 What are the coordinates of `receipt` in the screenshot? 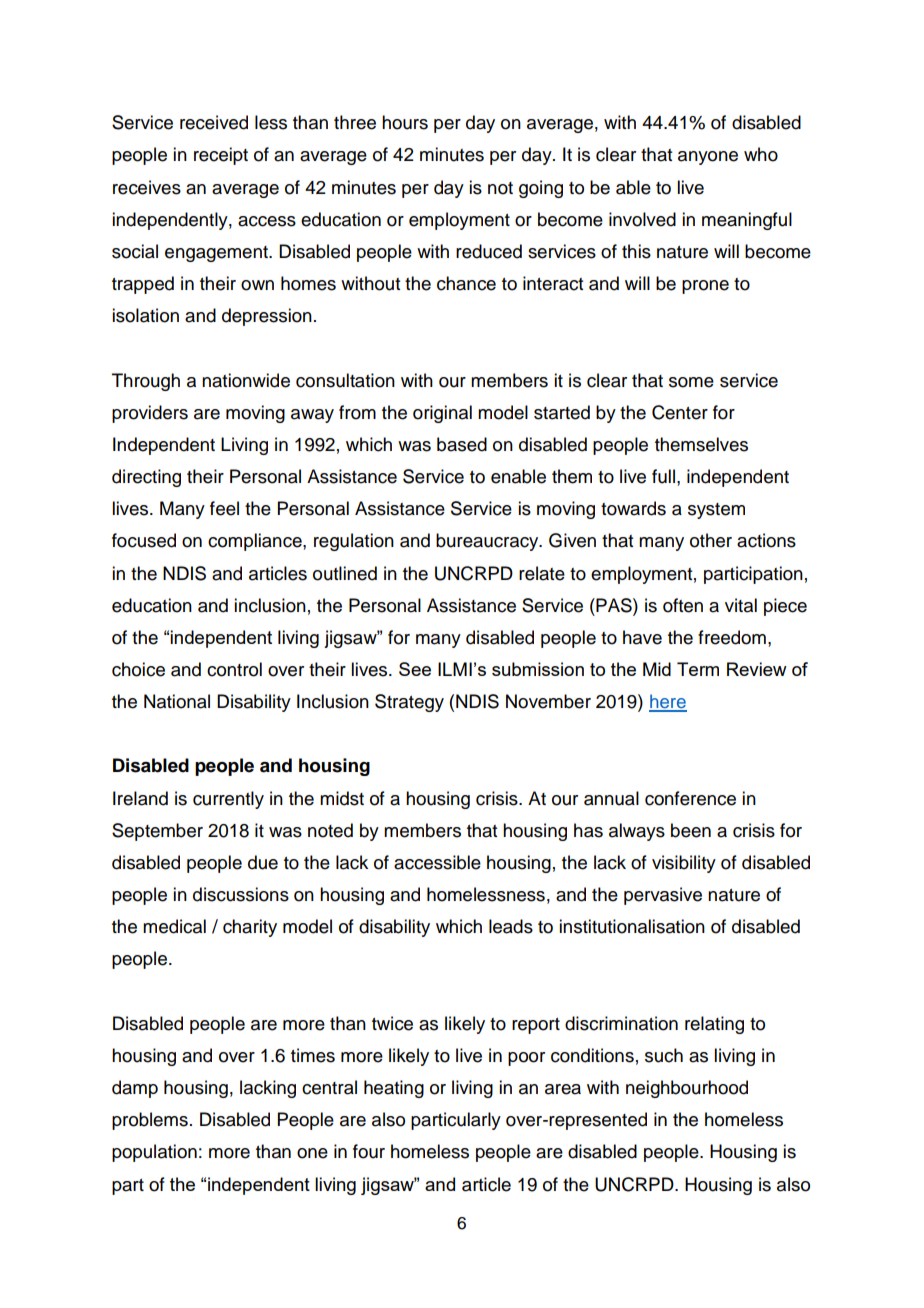 It's located at (221, 156).
